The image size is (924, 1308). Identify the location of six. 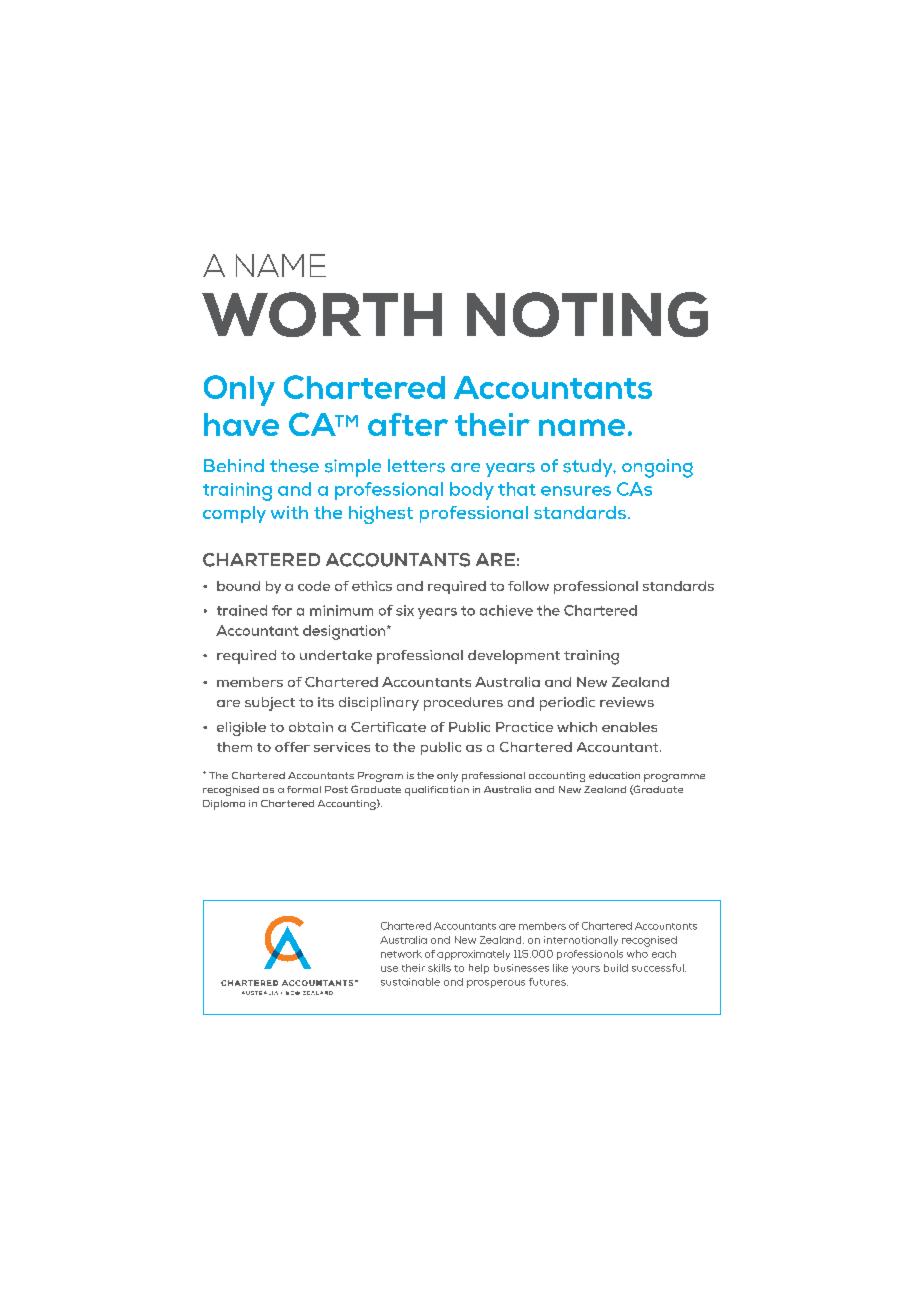
(405, 610).
